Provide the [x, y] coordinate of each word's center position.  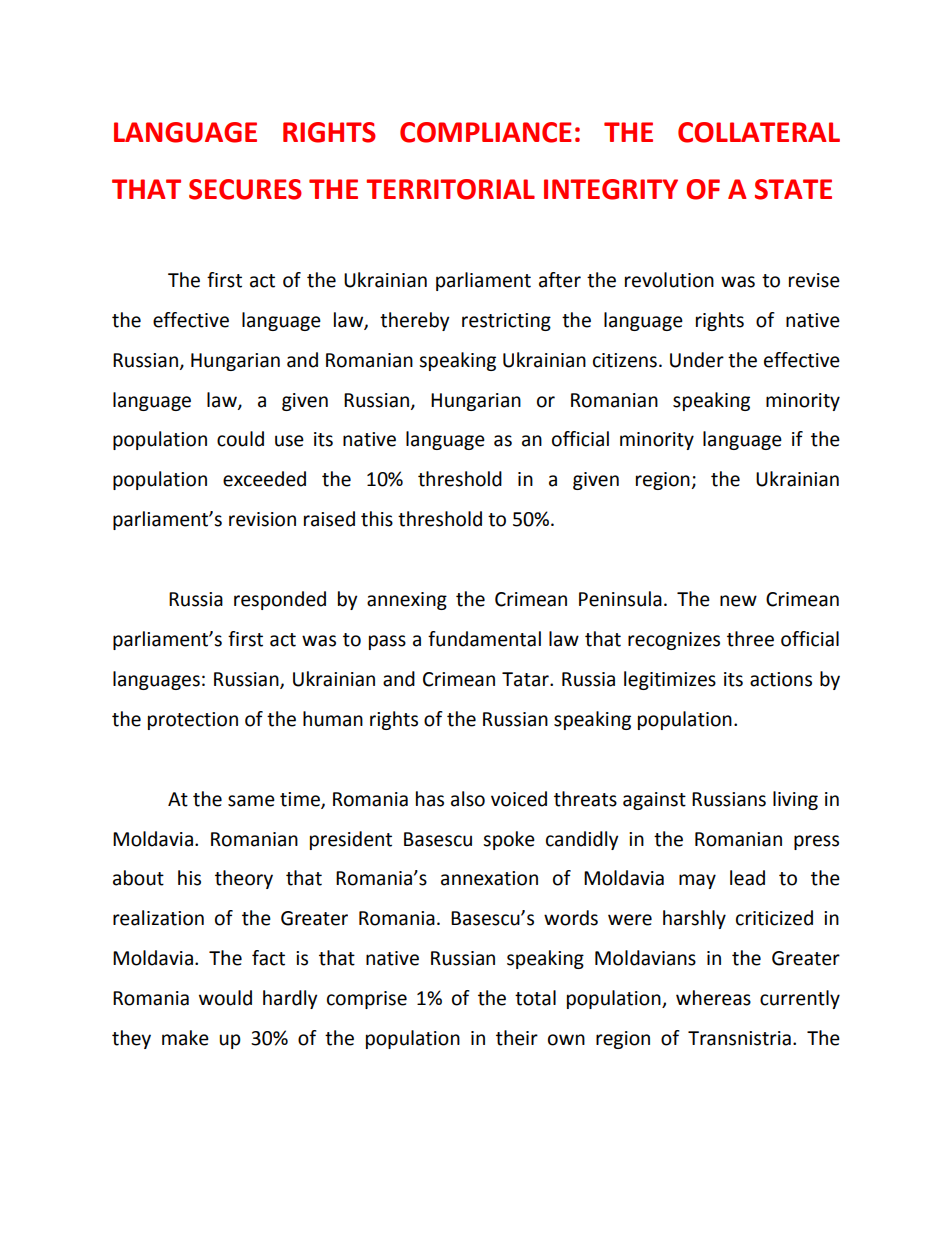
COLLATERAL [759, 132]
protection [193, 721]
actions [781, 679]
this [377, 519]
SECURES [245, 189]
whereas [713, 998]
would [225, 998]
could [240, 439]
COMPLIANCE [486, 132]
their [517, 1038]
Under [697, 360]
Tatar [526, 679]
